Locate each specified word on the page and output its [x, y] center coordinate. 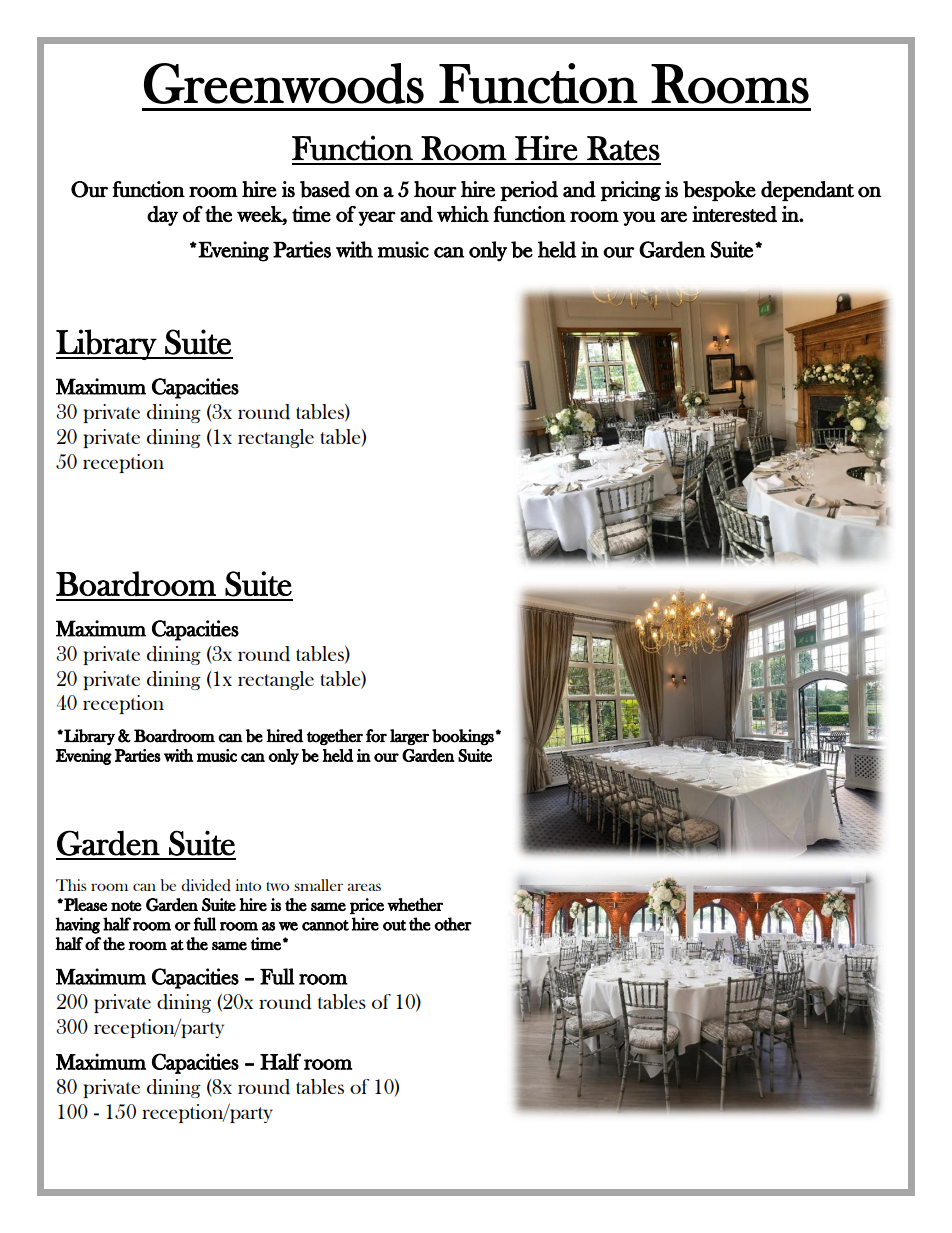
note [126, 905]
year [377, 218]
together [335, 737]
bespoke [719, 191]
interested [734, 214]
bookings [464, 737]
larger [409, 737]
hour [435, 189]
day [162, 216]
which [463, 214]
